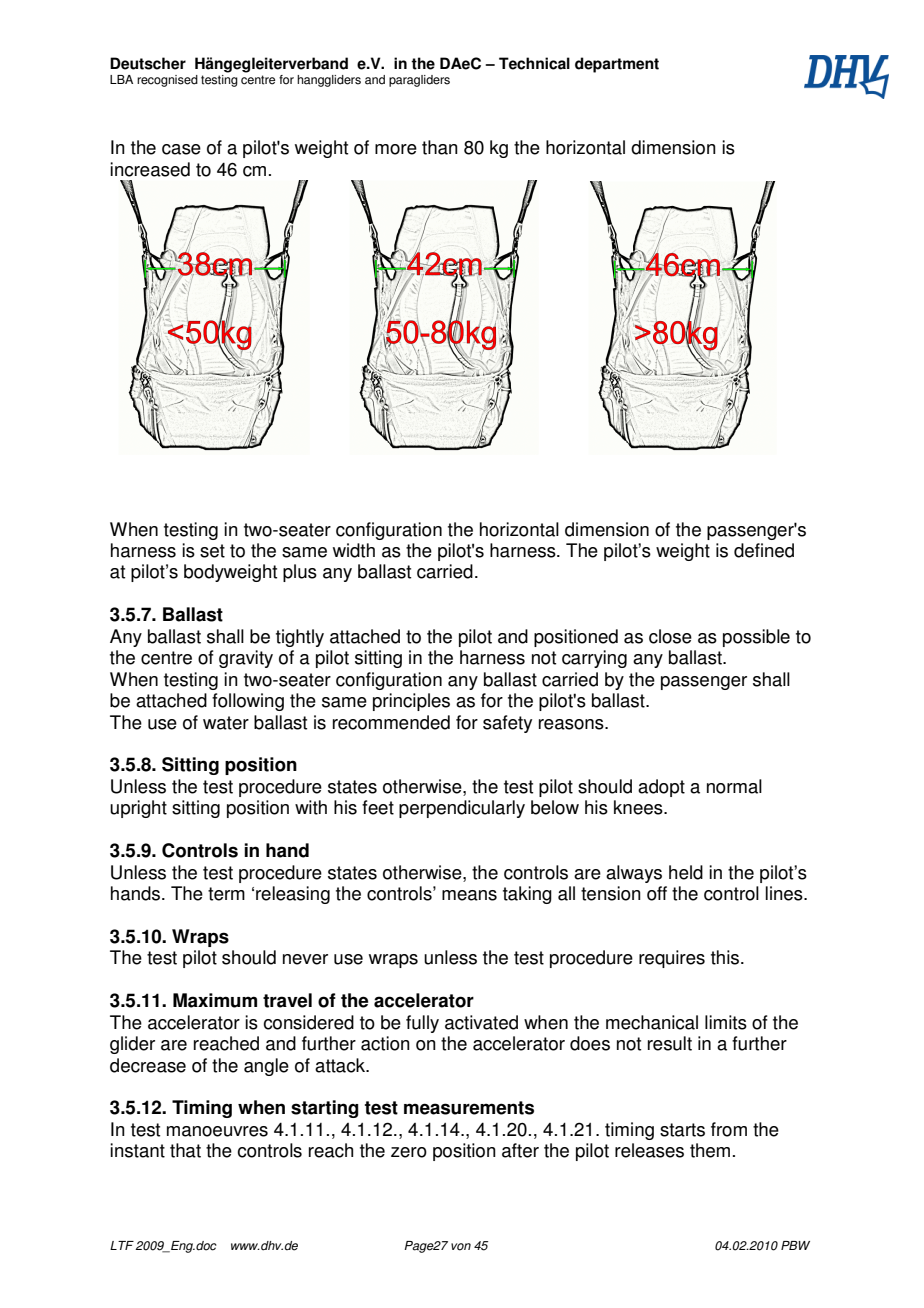  Describe the element at coordinates (469, 895) in the screenshot. I see `means` at that location.
